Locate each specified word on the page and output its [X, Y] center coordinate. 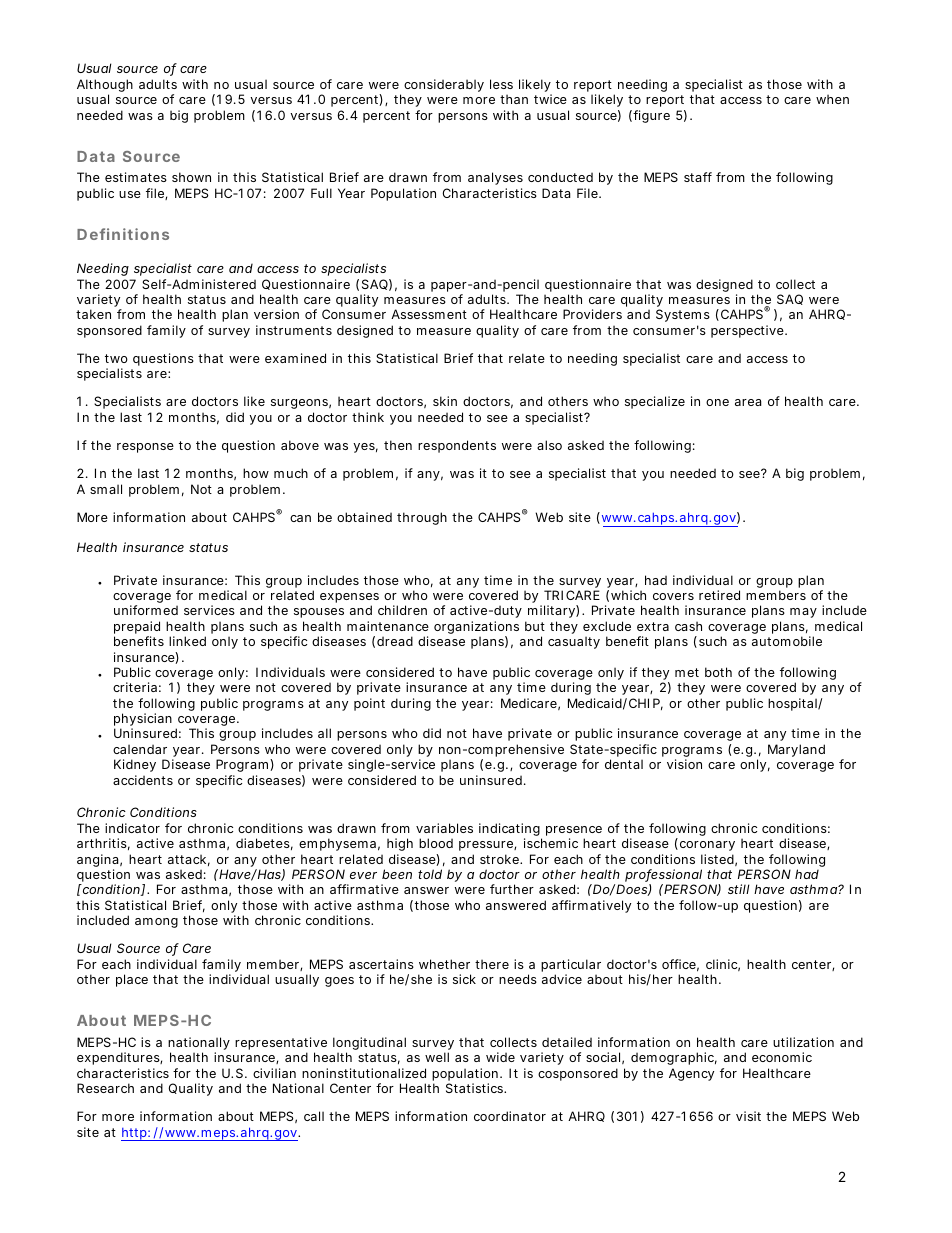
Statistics [476, 1088]
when [832, 99]
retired [719, 595]
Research [105, 1088]
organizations [476, 629]
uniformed [146, 610]
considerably [444, 85]
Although [105, 87]
